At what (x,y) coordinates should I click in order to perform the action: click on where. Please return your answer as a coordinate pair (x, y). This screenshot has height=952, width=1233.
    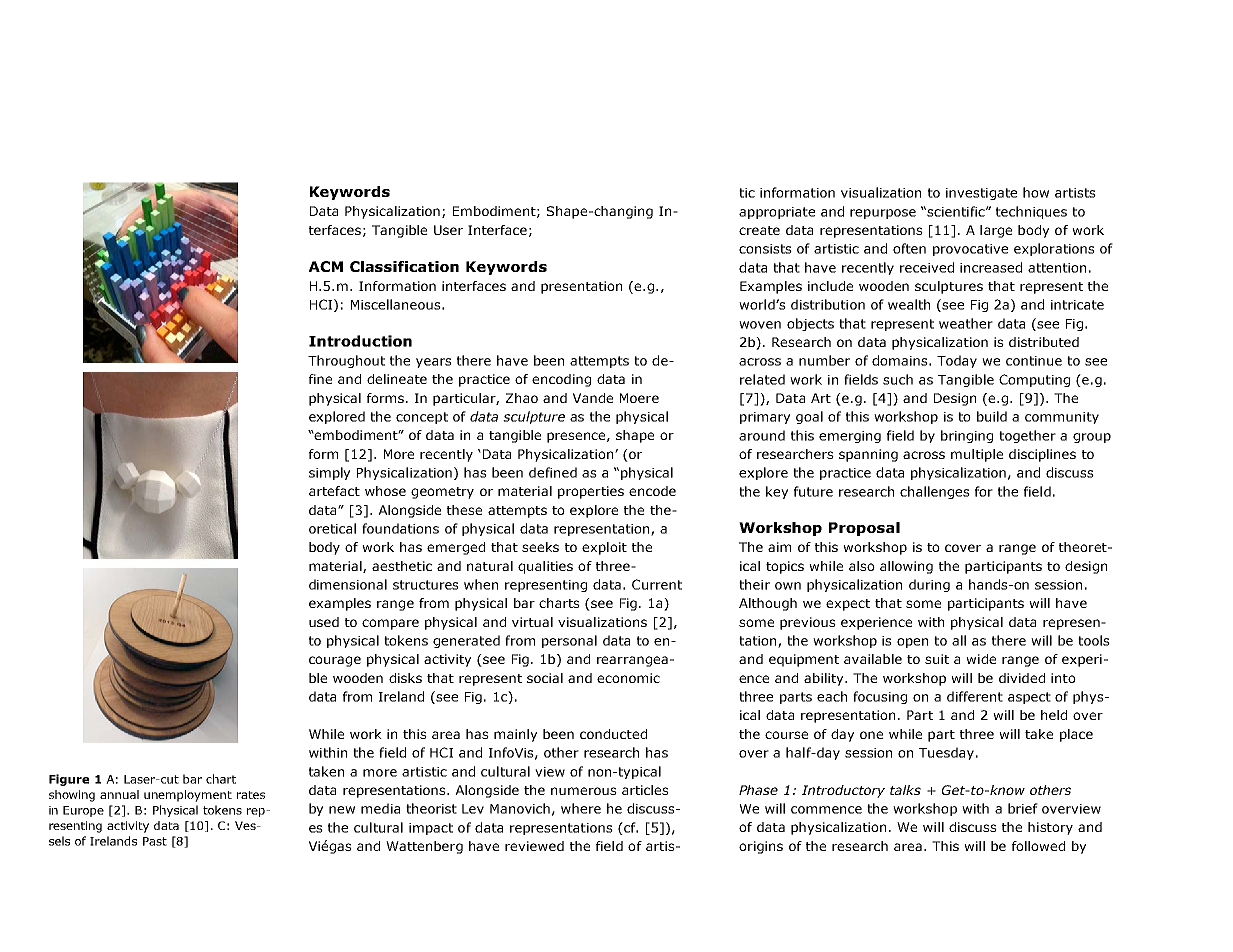
    Looking at the image, I should click on (581, 808).
